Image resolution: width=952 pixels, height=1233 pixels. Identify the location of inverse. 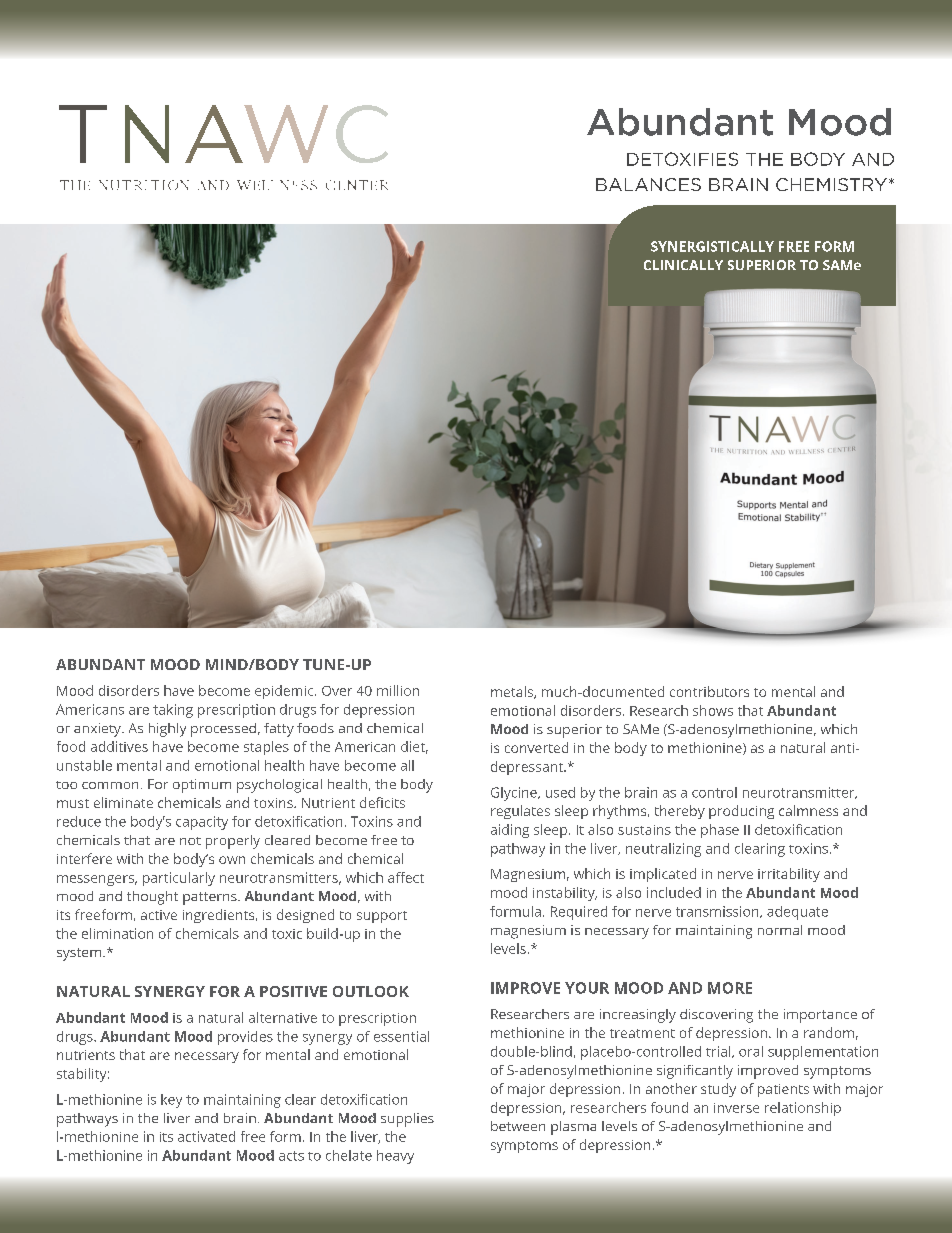
(736, 1108).
